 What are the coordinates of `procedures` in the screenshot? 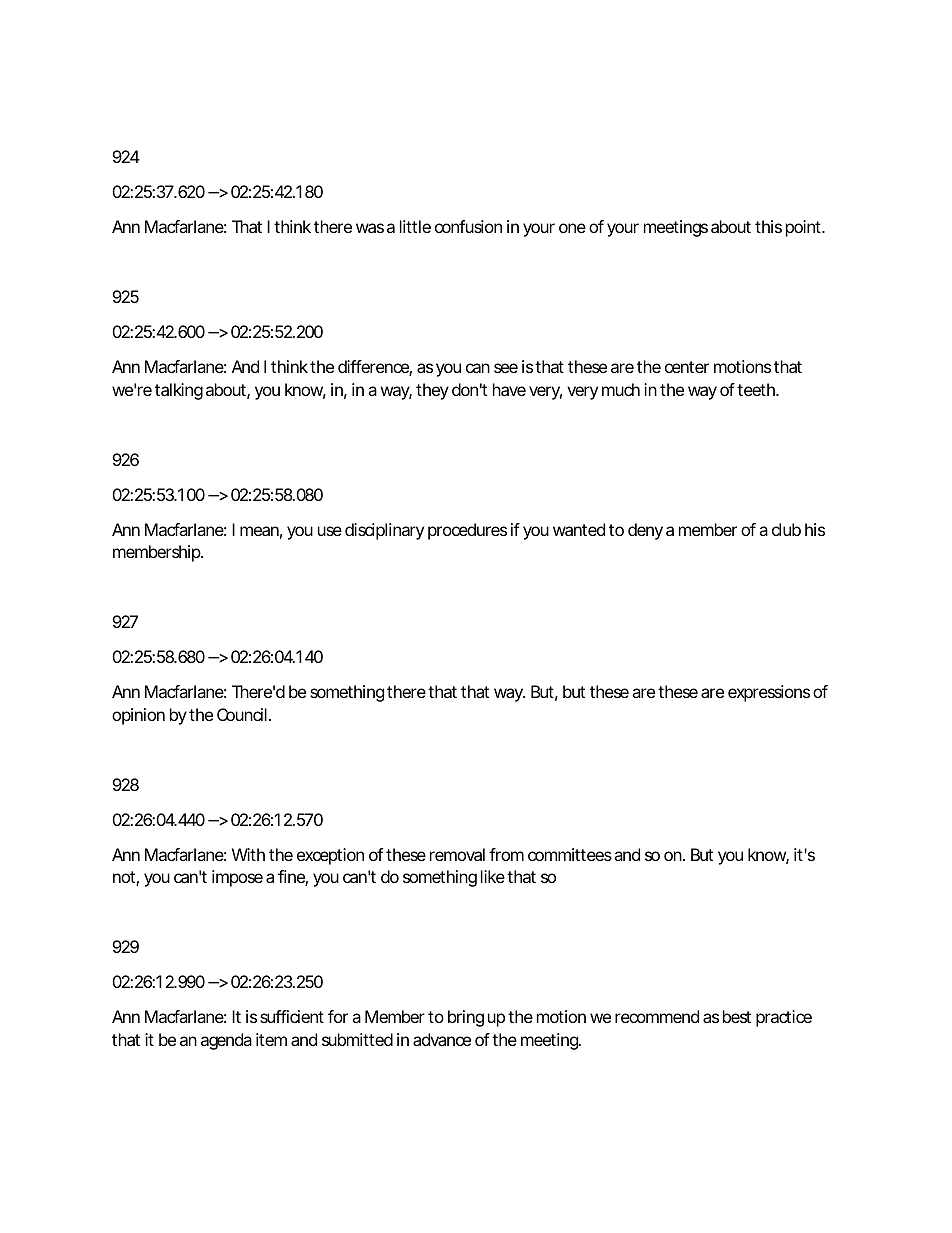 It's located at (467, 531).
